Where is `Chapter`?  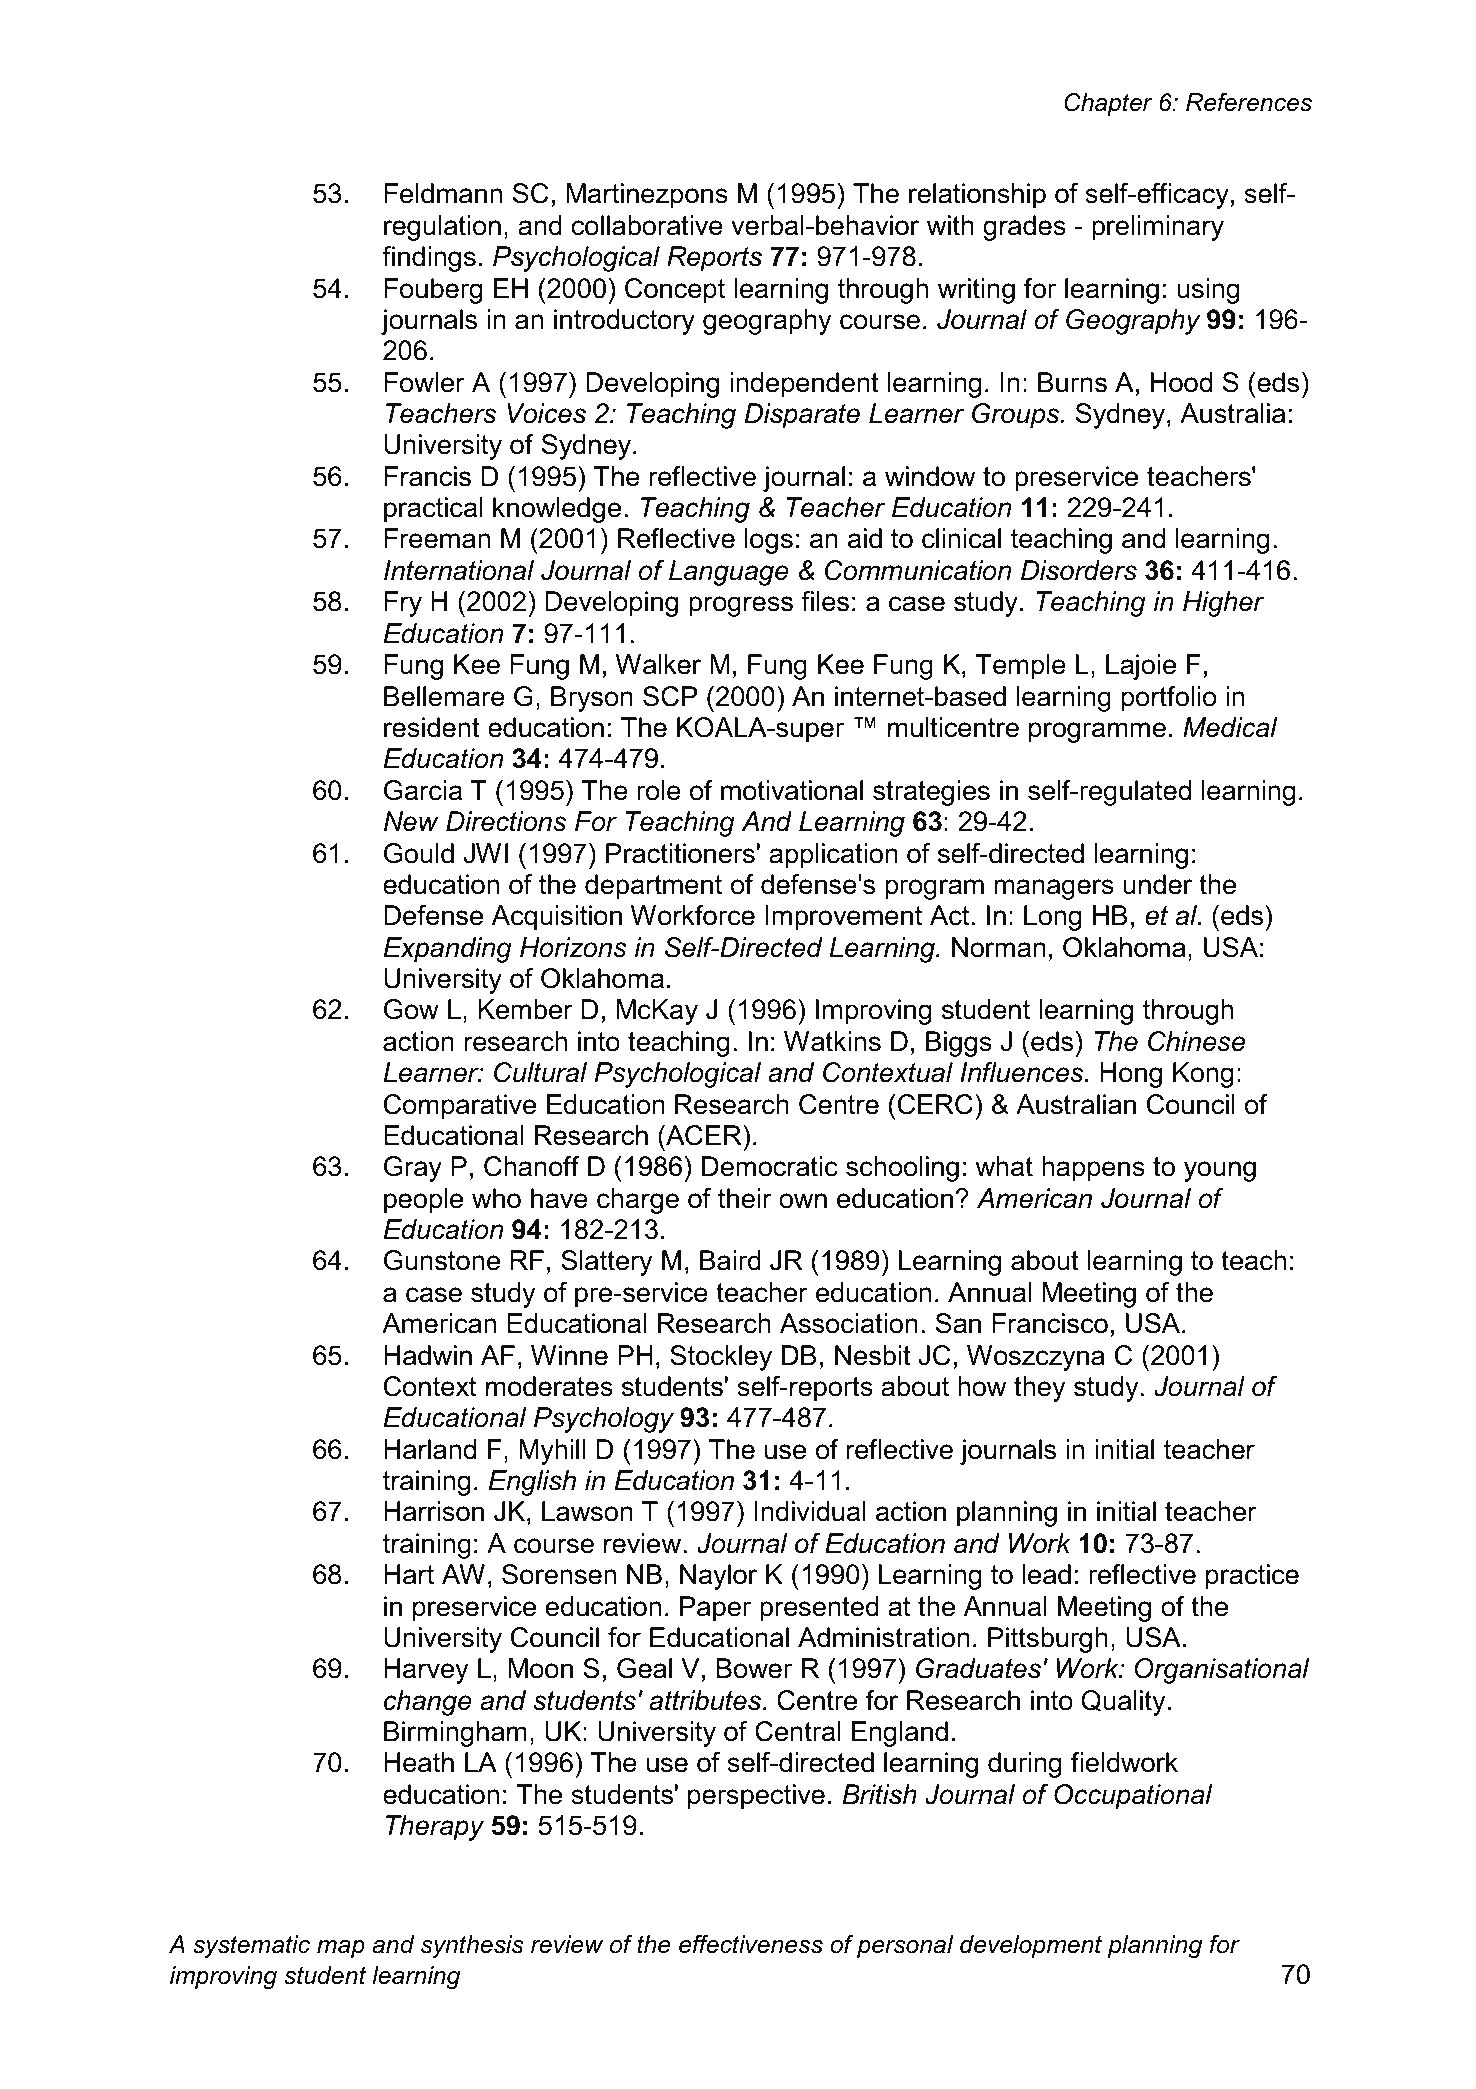 Chapter is located at coordinates (1108, 104).
